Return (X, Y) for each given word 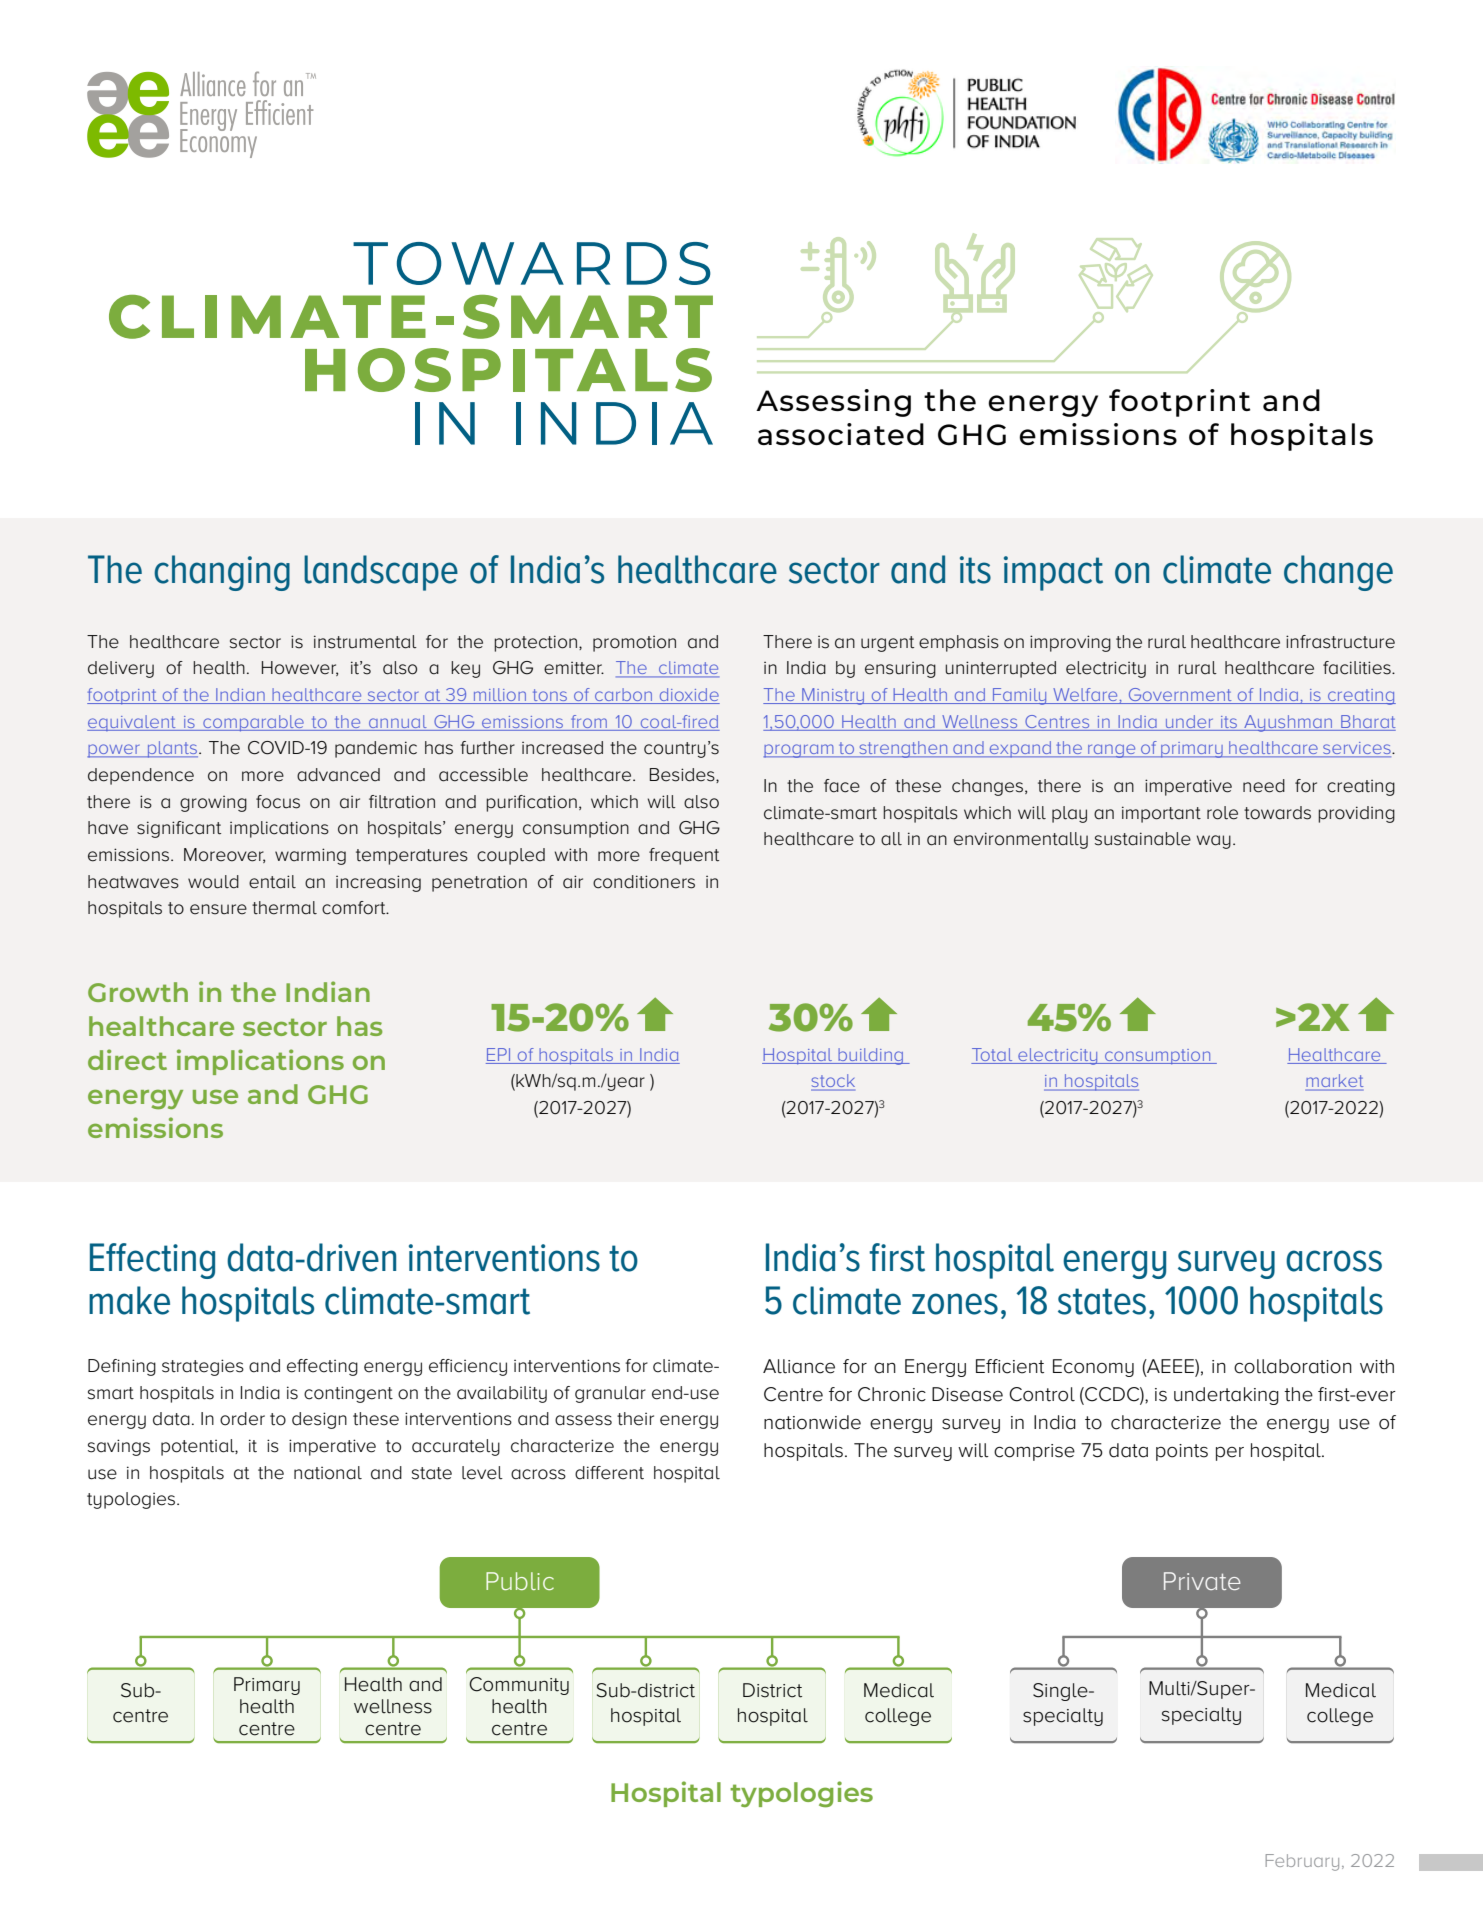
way (1214, 842)
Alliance (799, 1366)
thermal (284, 908)
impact (1053, 573)
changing (222, 573)
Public (520, 1581)
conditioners (644, 882)
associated (841, 434)
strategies (203, 1367)
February (1302, 1862)
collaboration (1293, 1366)
